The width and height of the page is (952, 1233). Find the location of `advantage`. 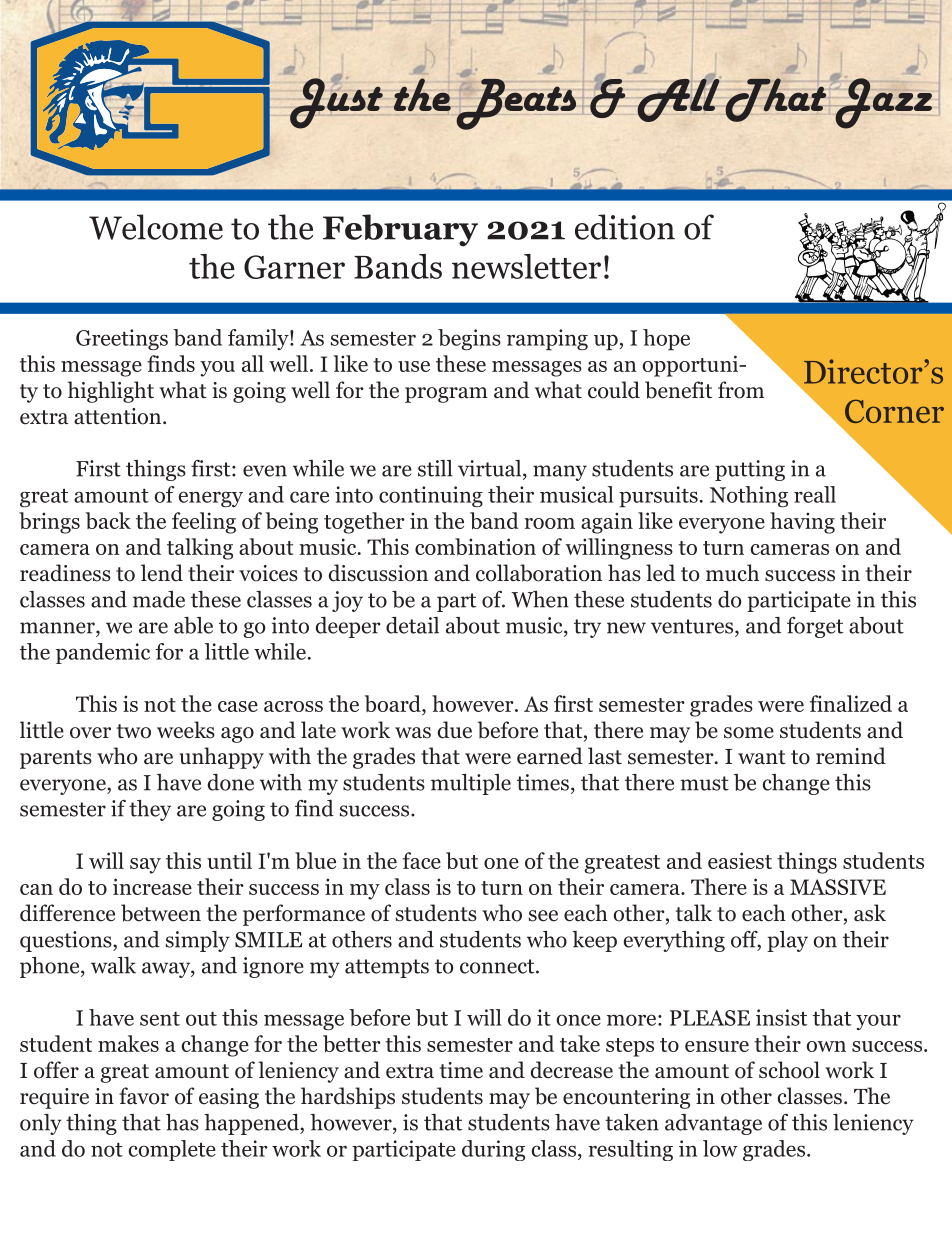

advantage is located at coordinates (713, 1124).
